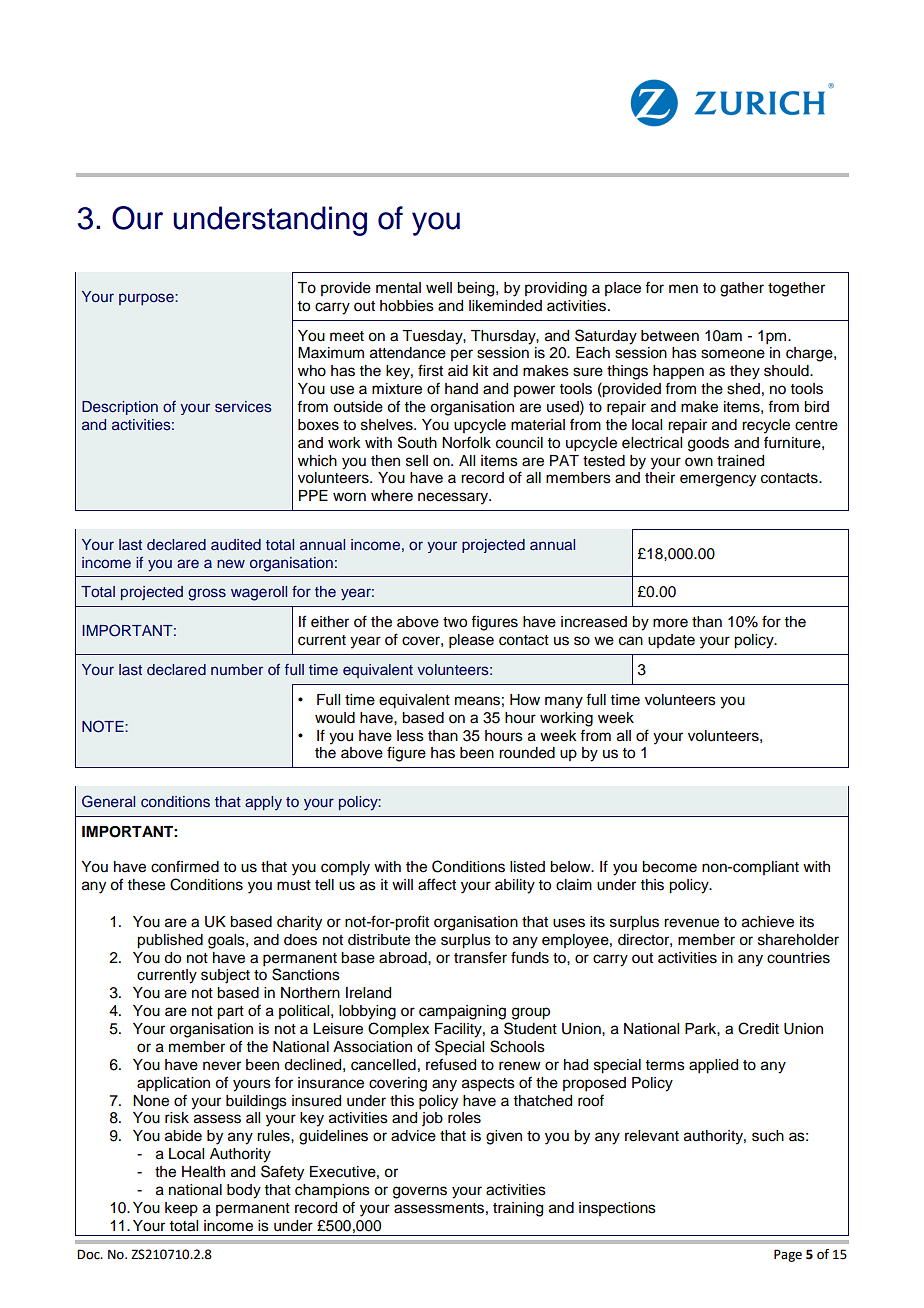 The height and width of the screenshot is (1308, 924). Describe the element at coordinates (742, 289) in the screenshot. I see `gather` at that location.
